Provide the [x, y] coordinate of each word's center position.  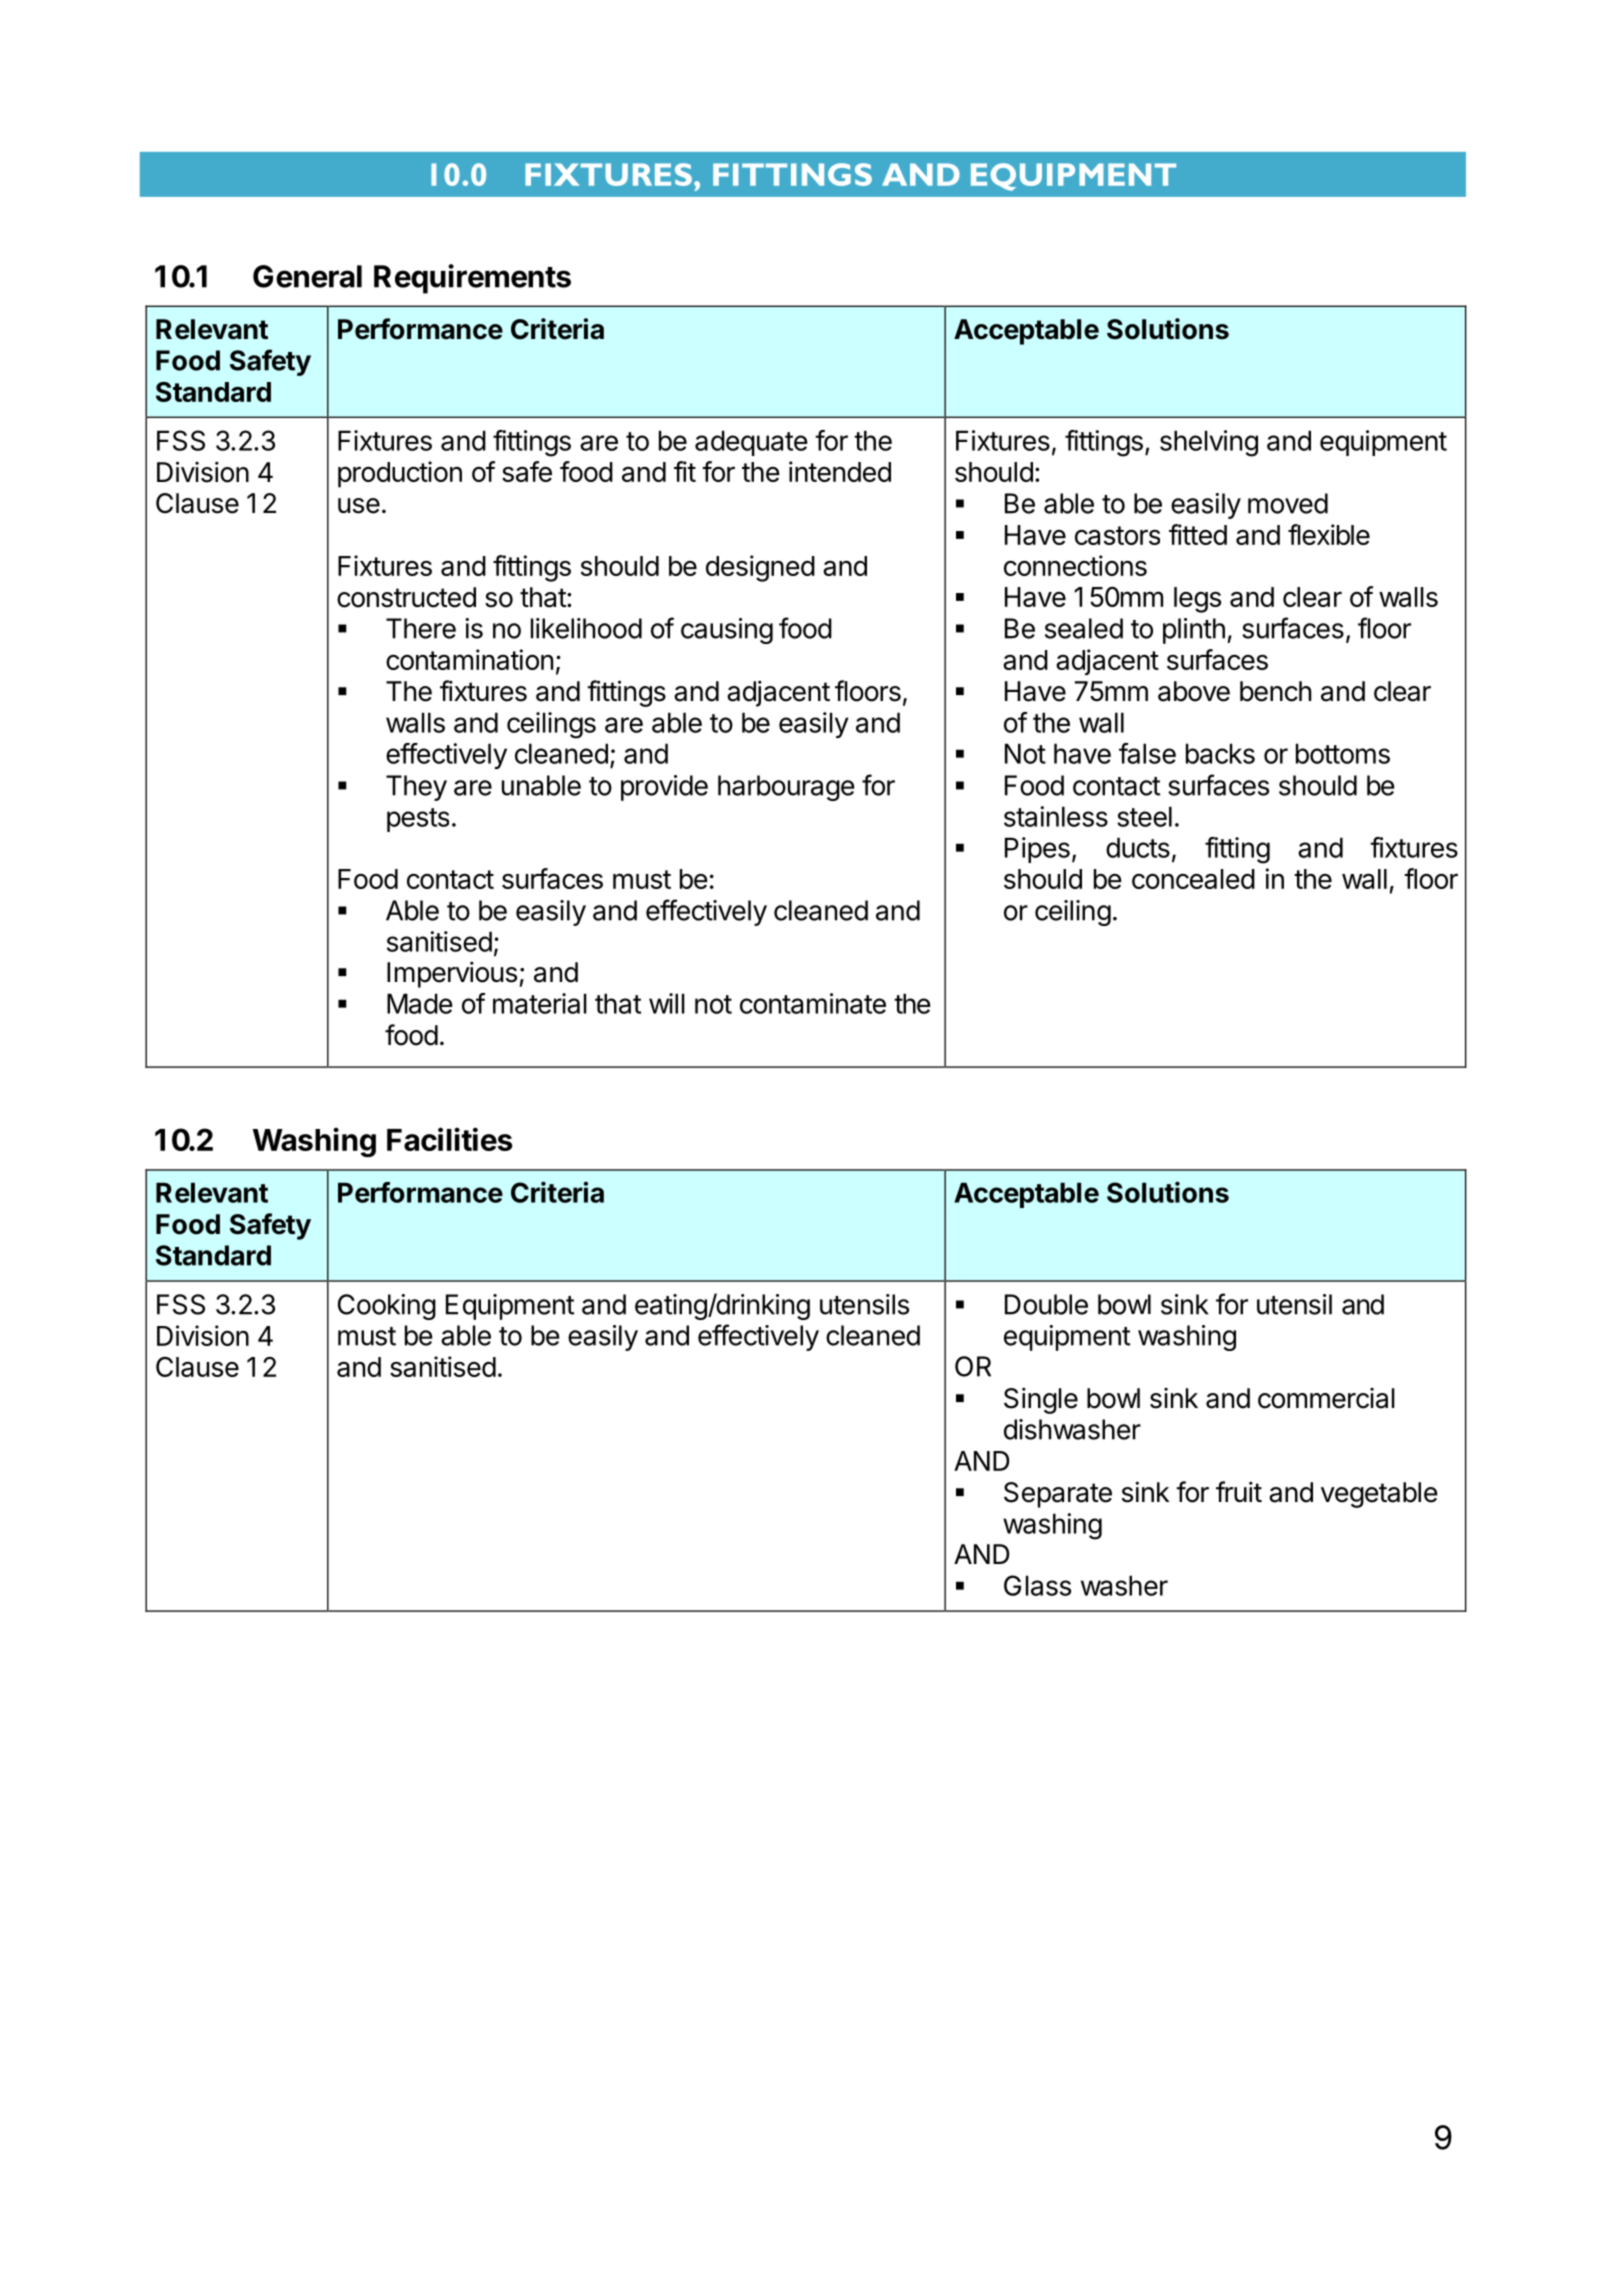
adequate [751, 443]
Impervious [452, 974]
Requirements [472, 279]
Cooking [387, 1307]
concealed [1193, 879]
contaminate [813, 1003]
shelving [1209, 443]
